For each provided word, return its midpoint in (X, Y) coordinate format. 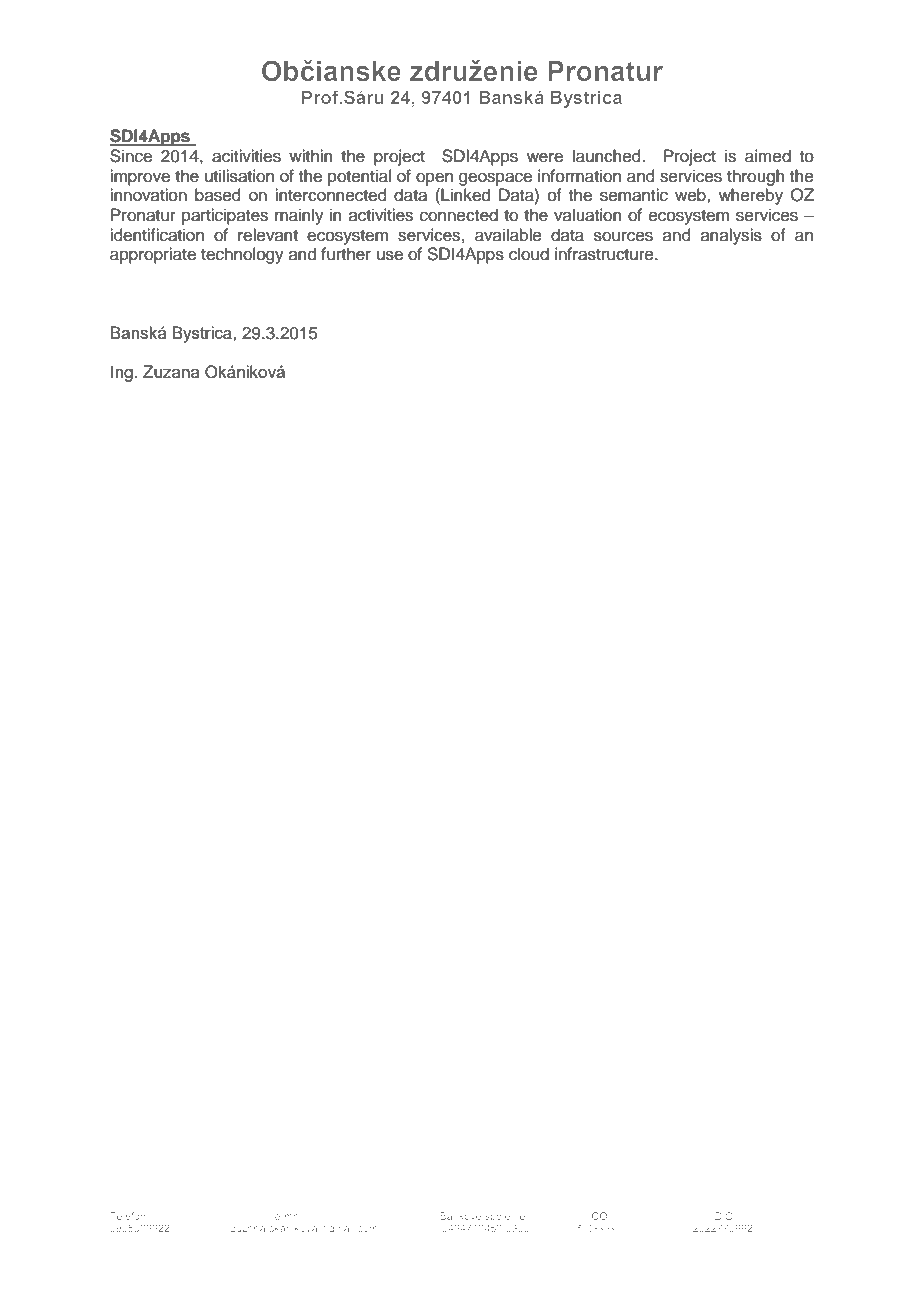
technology (242, 255)
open (434, 179)
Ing (122, 373)
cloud (529, 254)
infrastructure (605, 254)
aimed (768, 156)
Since (131, 156)
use (390, 255)
